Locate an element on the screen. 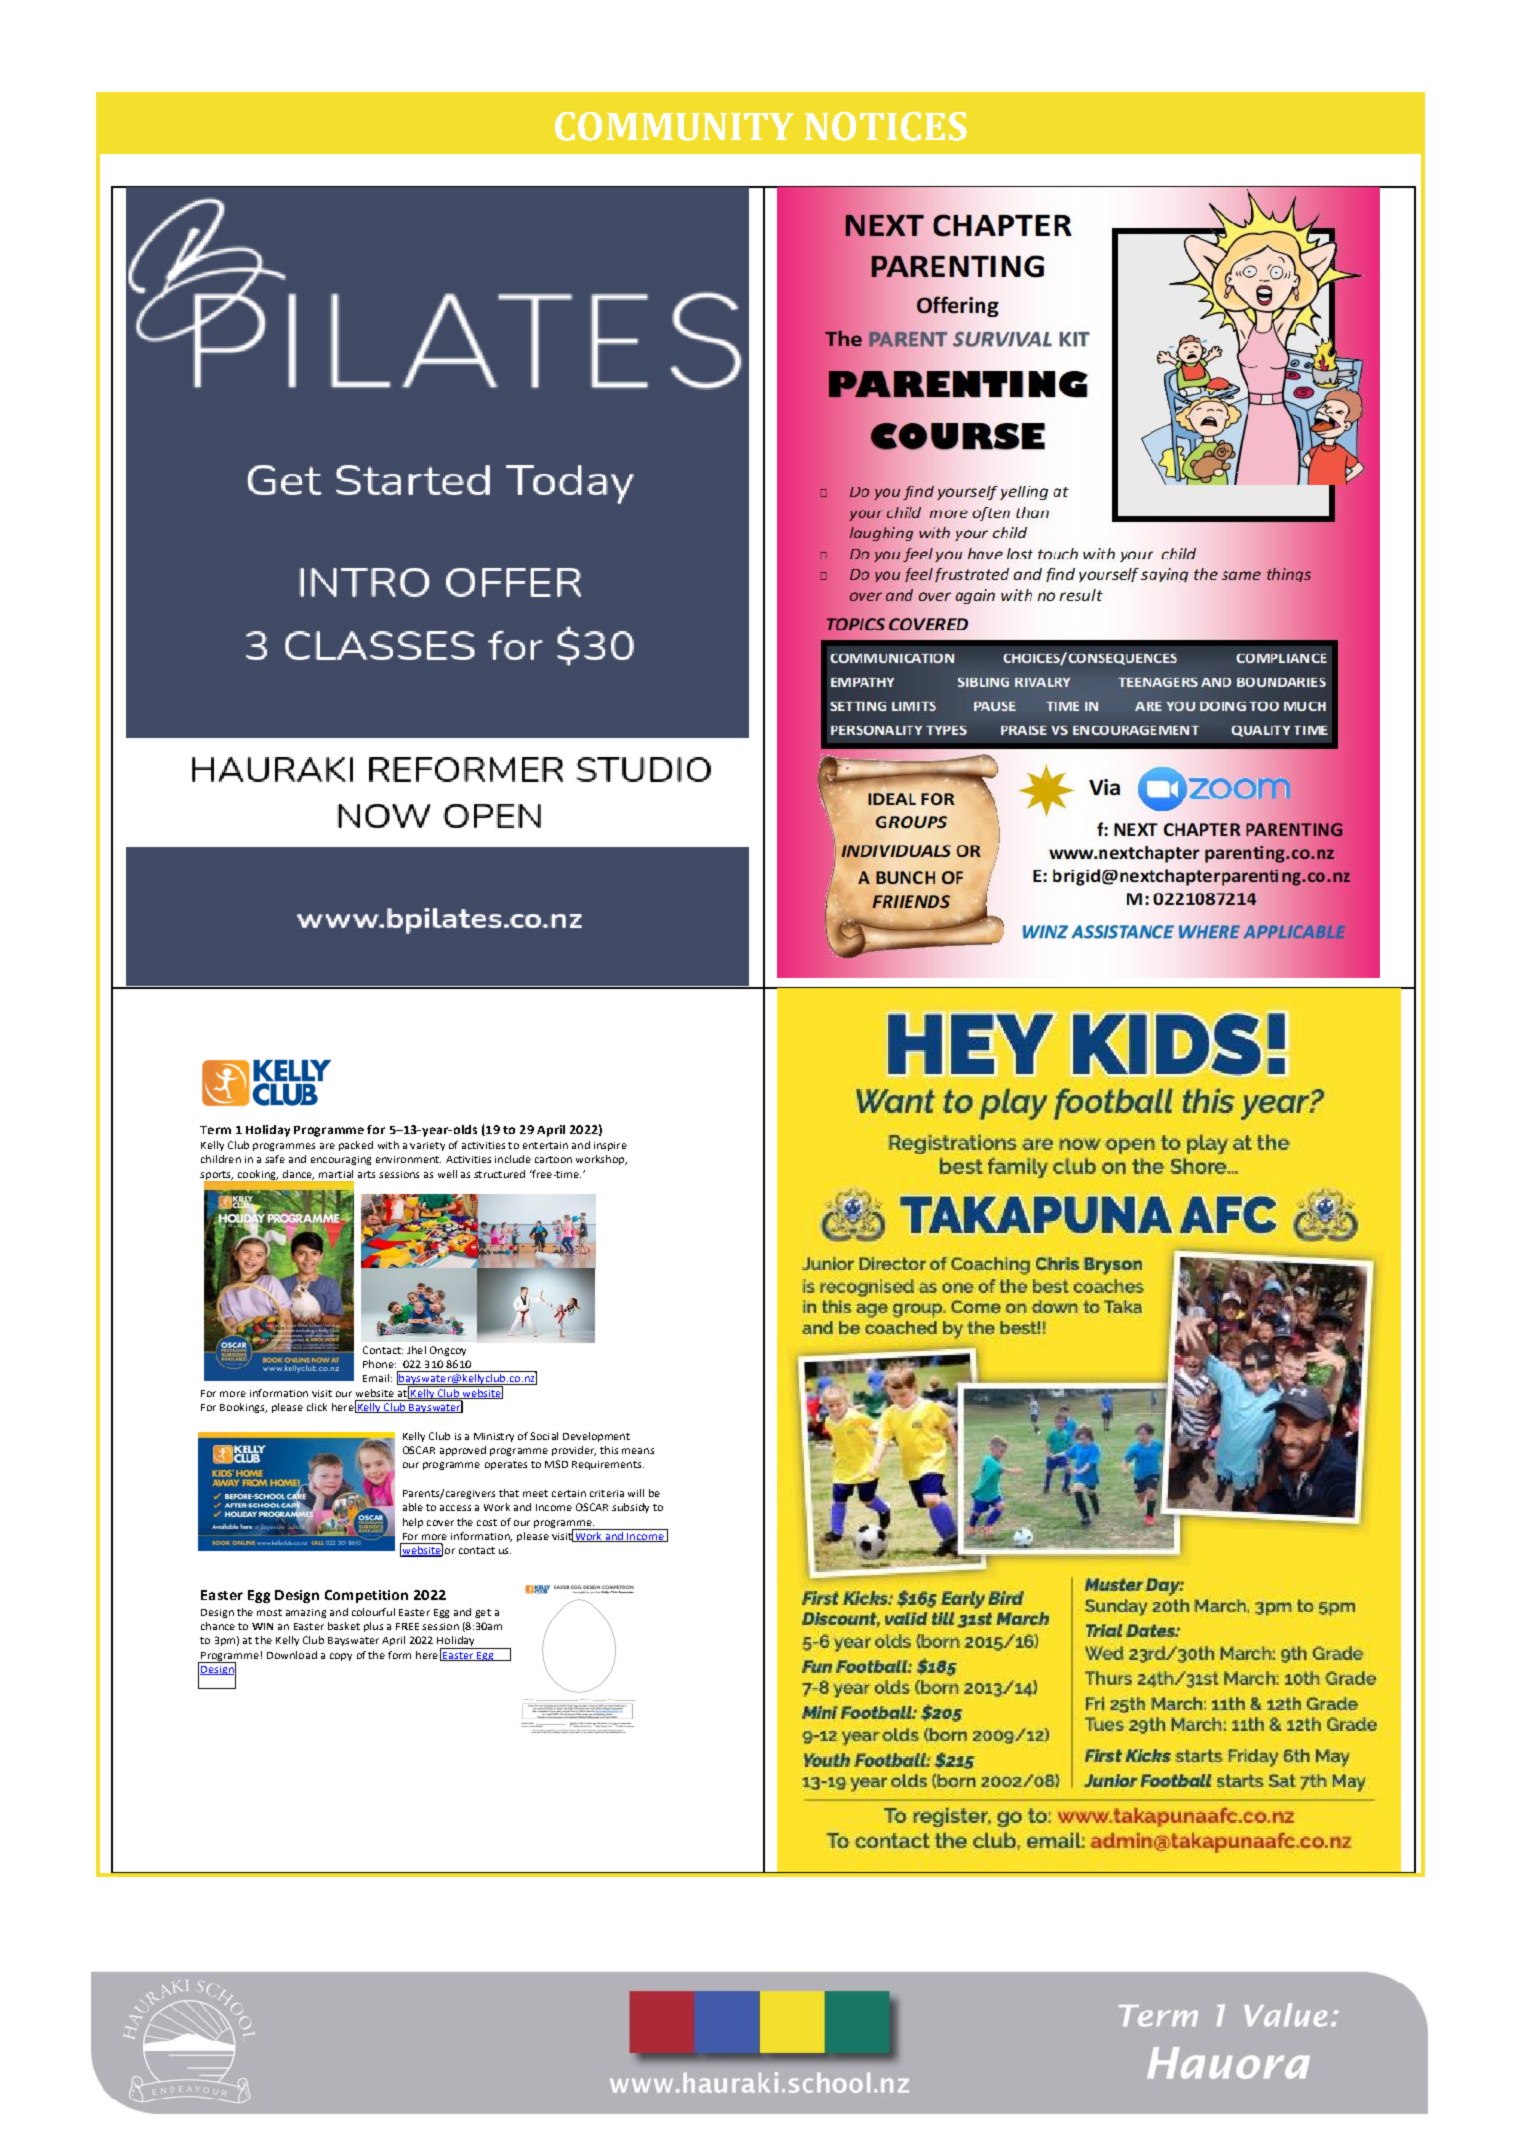 The width and height of the screenshot is (1520, 2150). amazing is located at coordinates (306, 1613).
